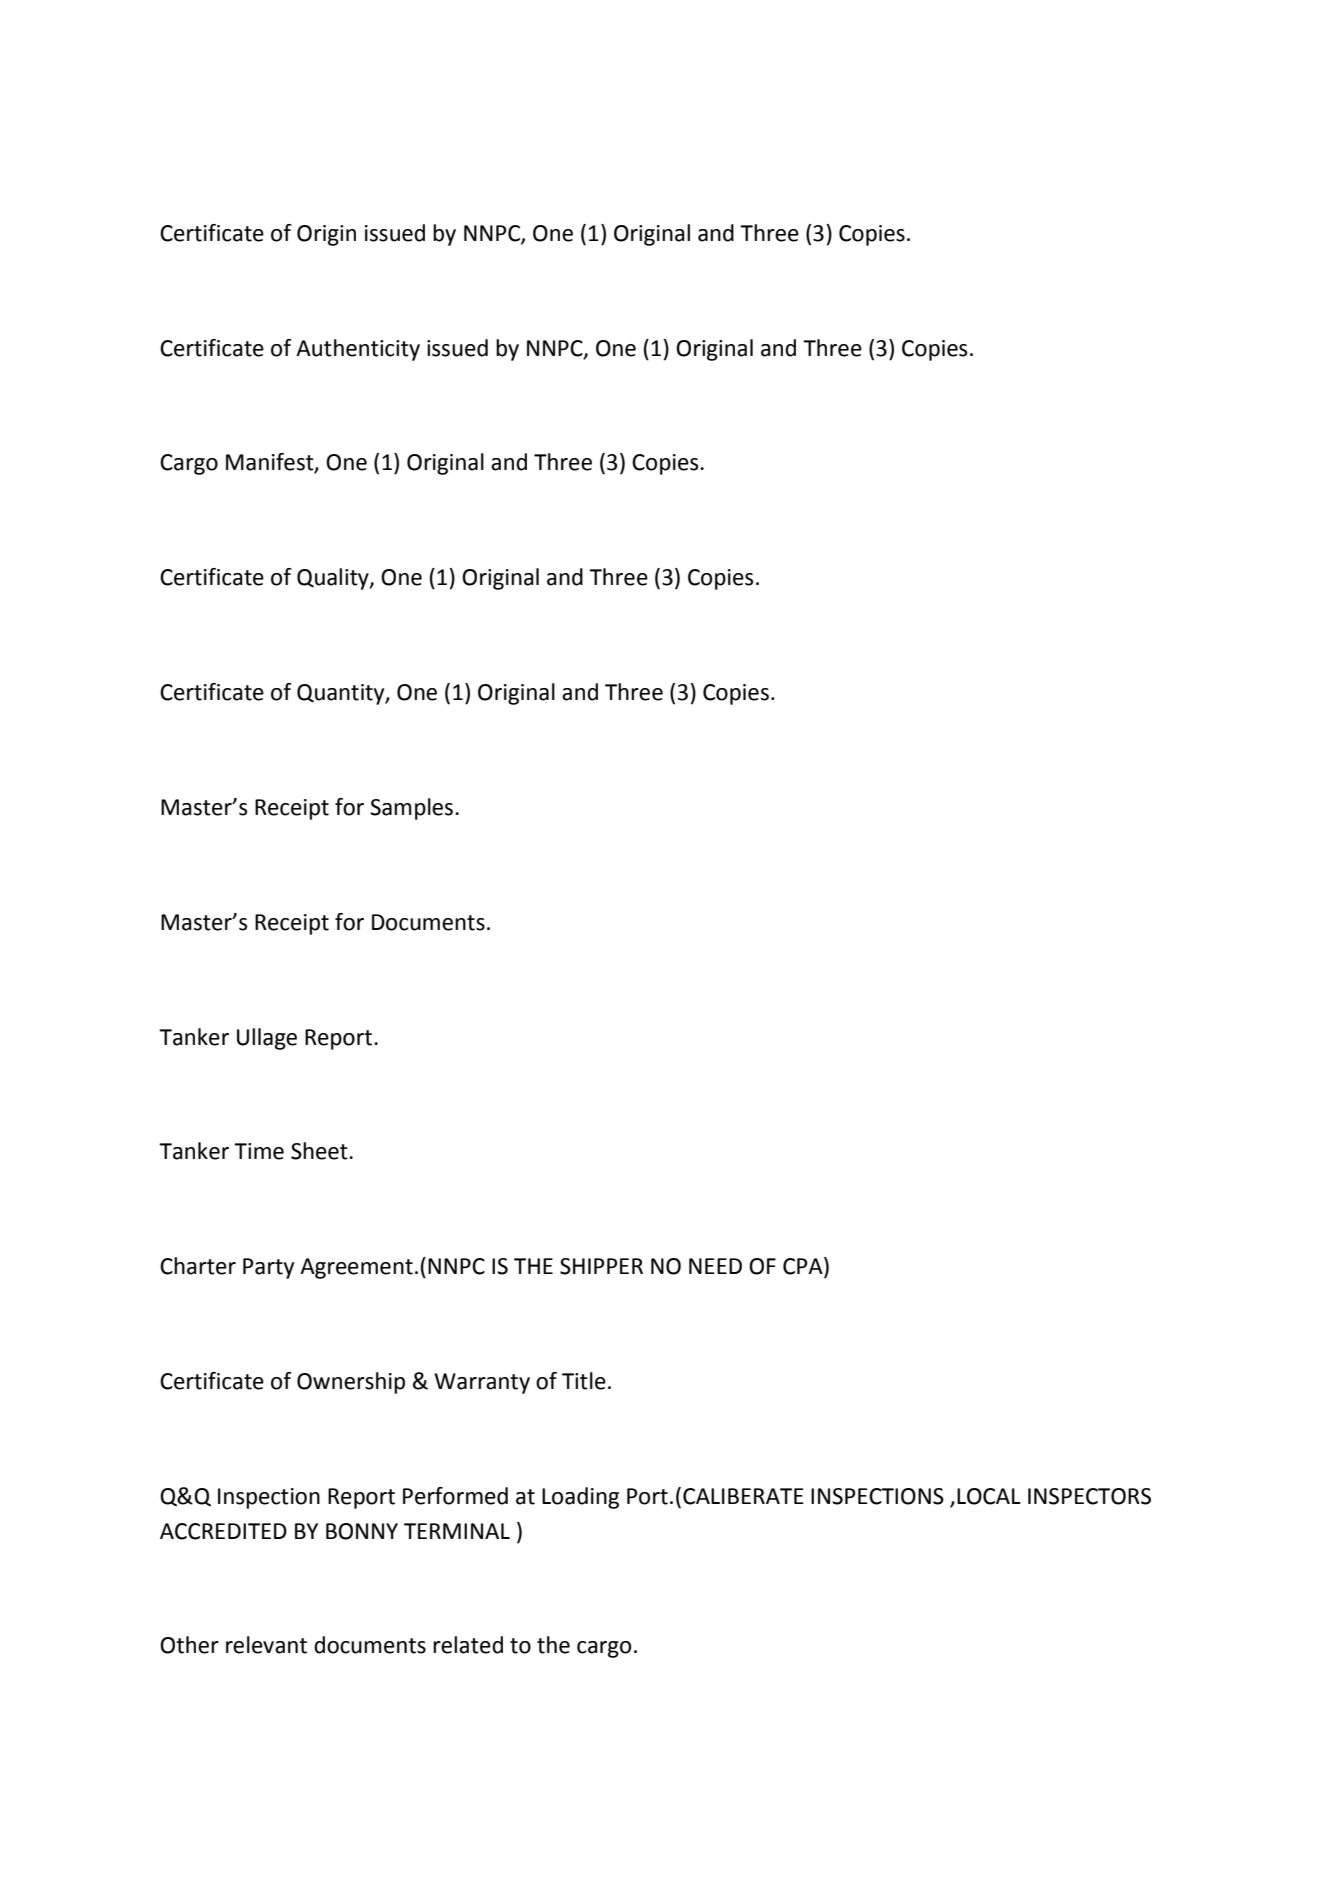 The image size is (1344, 1900). What do you see at coordinates (259, 1151) in the screenshot?
I see `Time` at bounding box center [259, 1151].
